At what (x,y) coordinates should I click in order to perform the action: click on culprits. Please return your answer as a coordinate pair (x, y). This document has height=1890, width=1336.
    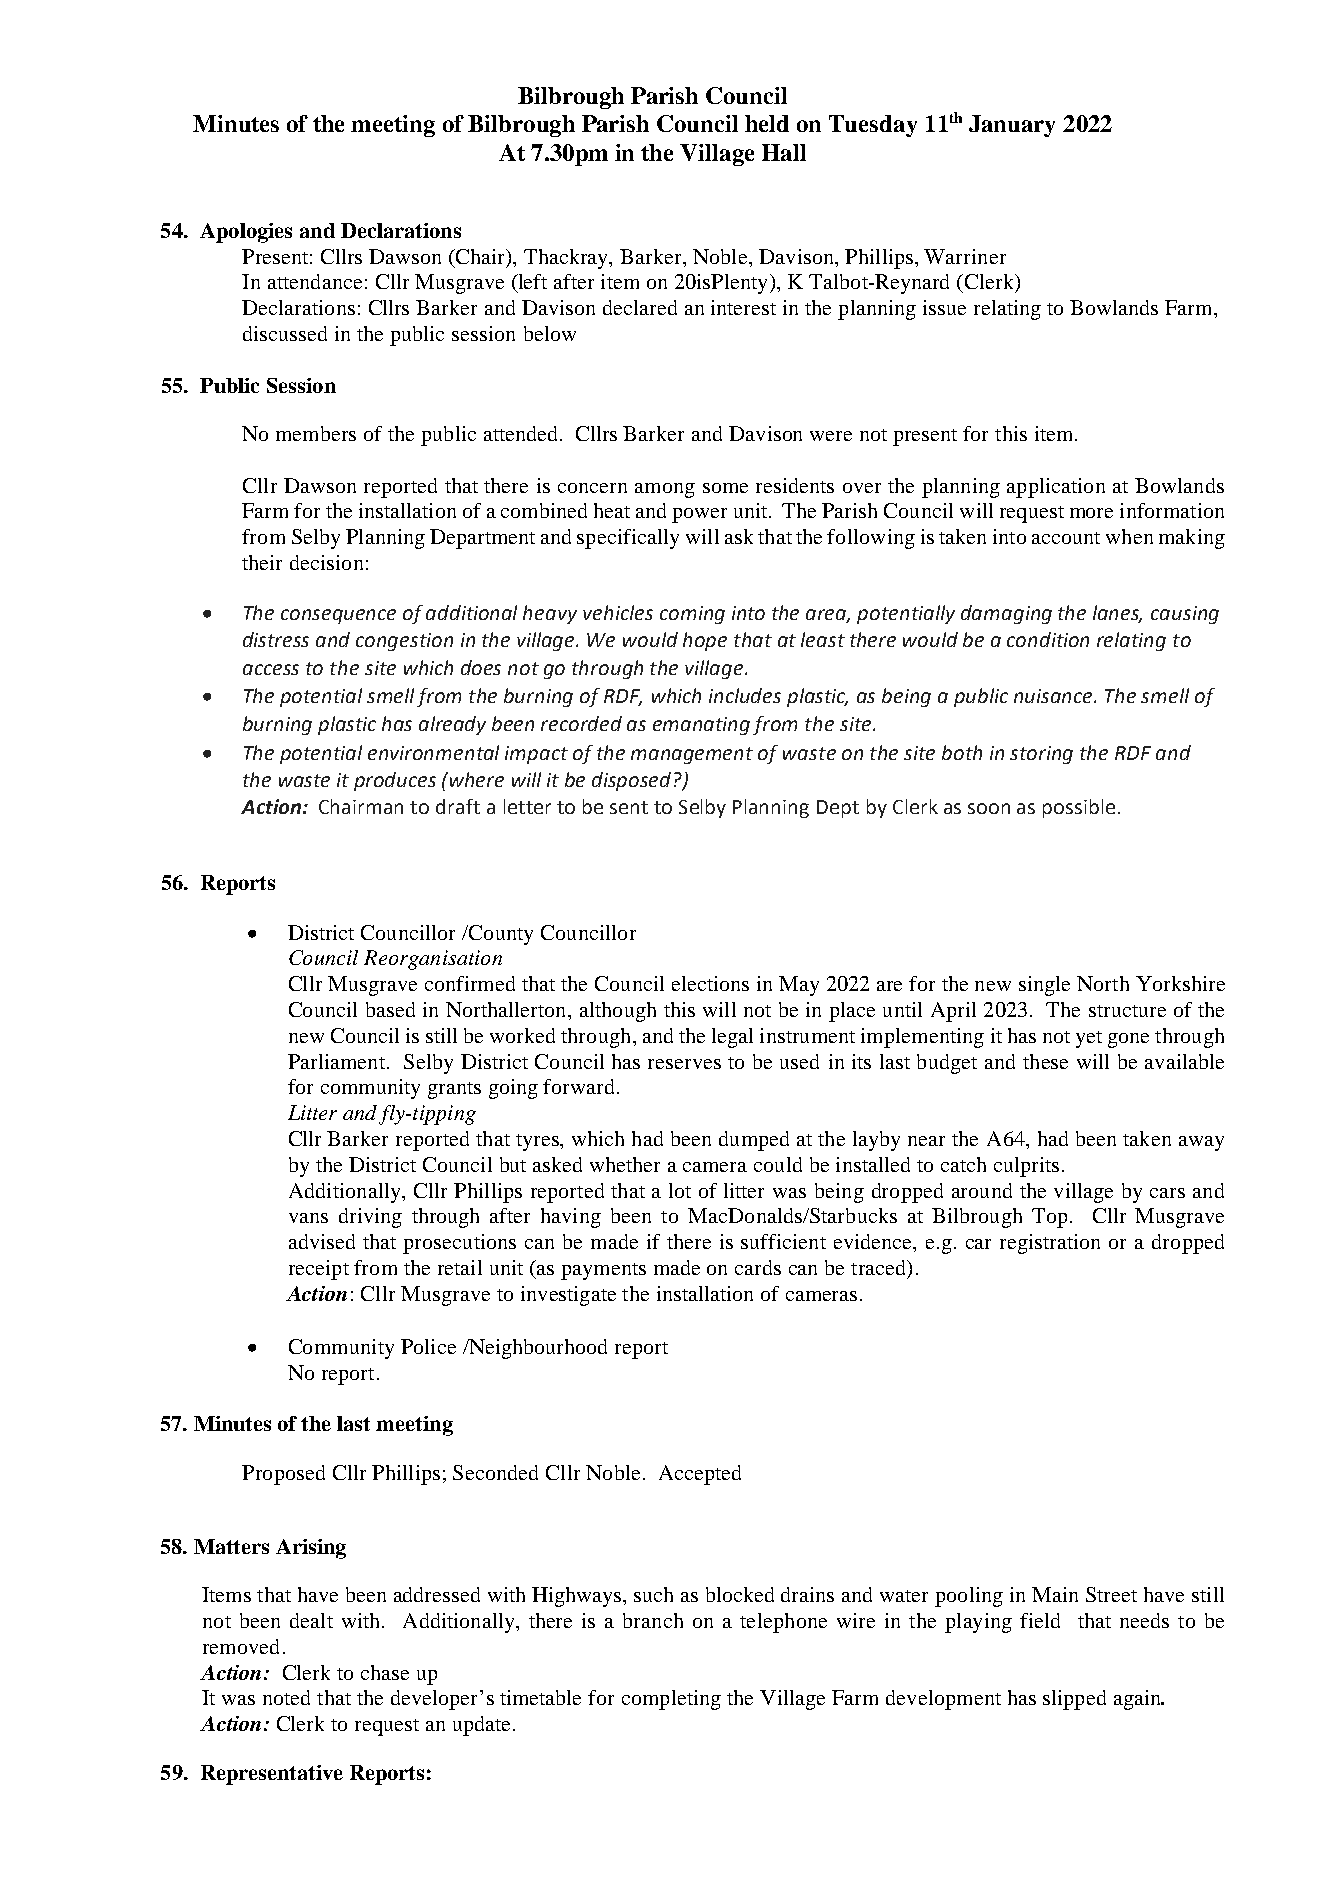
    Looking at the image, I should click on (1026, 1167).
